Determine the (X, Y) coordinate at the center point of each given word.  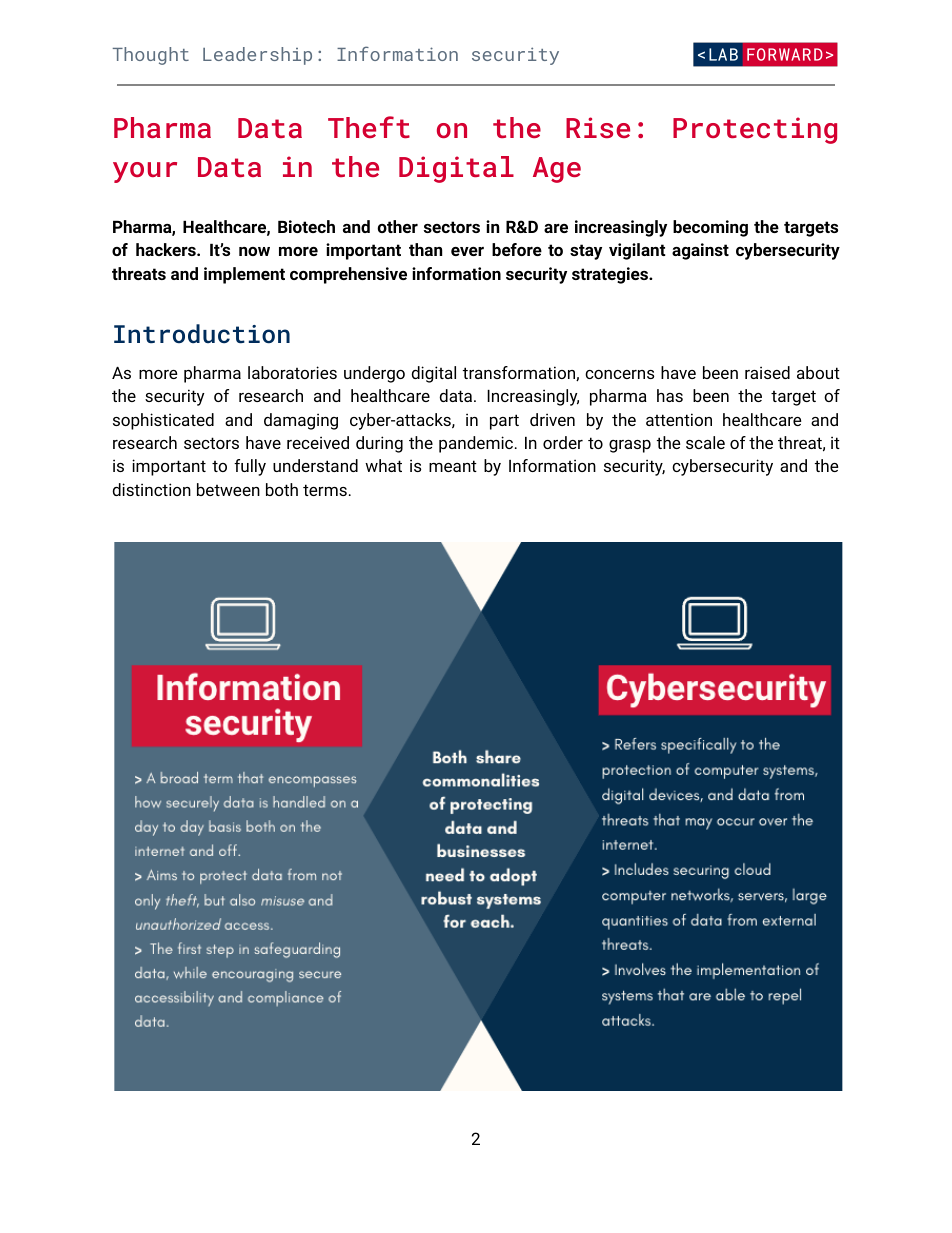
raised (767, 372)
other (398, 226)
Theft (369, 127)
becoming (710, 228)
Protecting (755, 130)
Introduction (202, 334)
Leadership (257, 56)
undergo (374, 374)
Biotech (306, 226)
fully (250, 467)
